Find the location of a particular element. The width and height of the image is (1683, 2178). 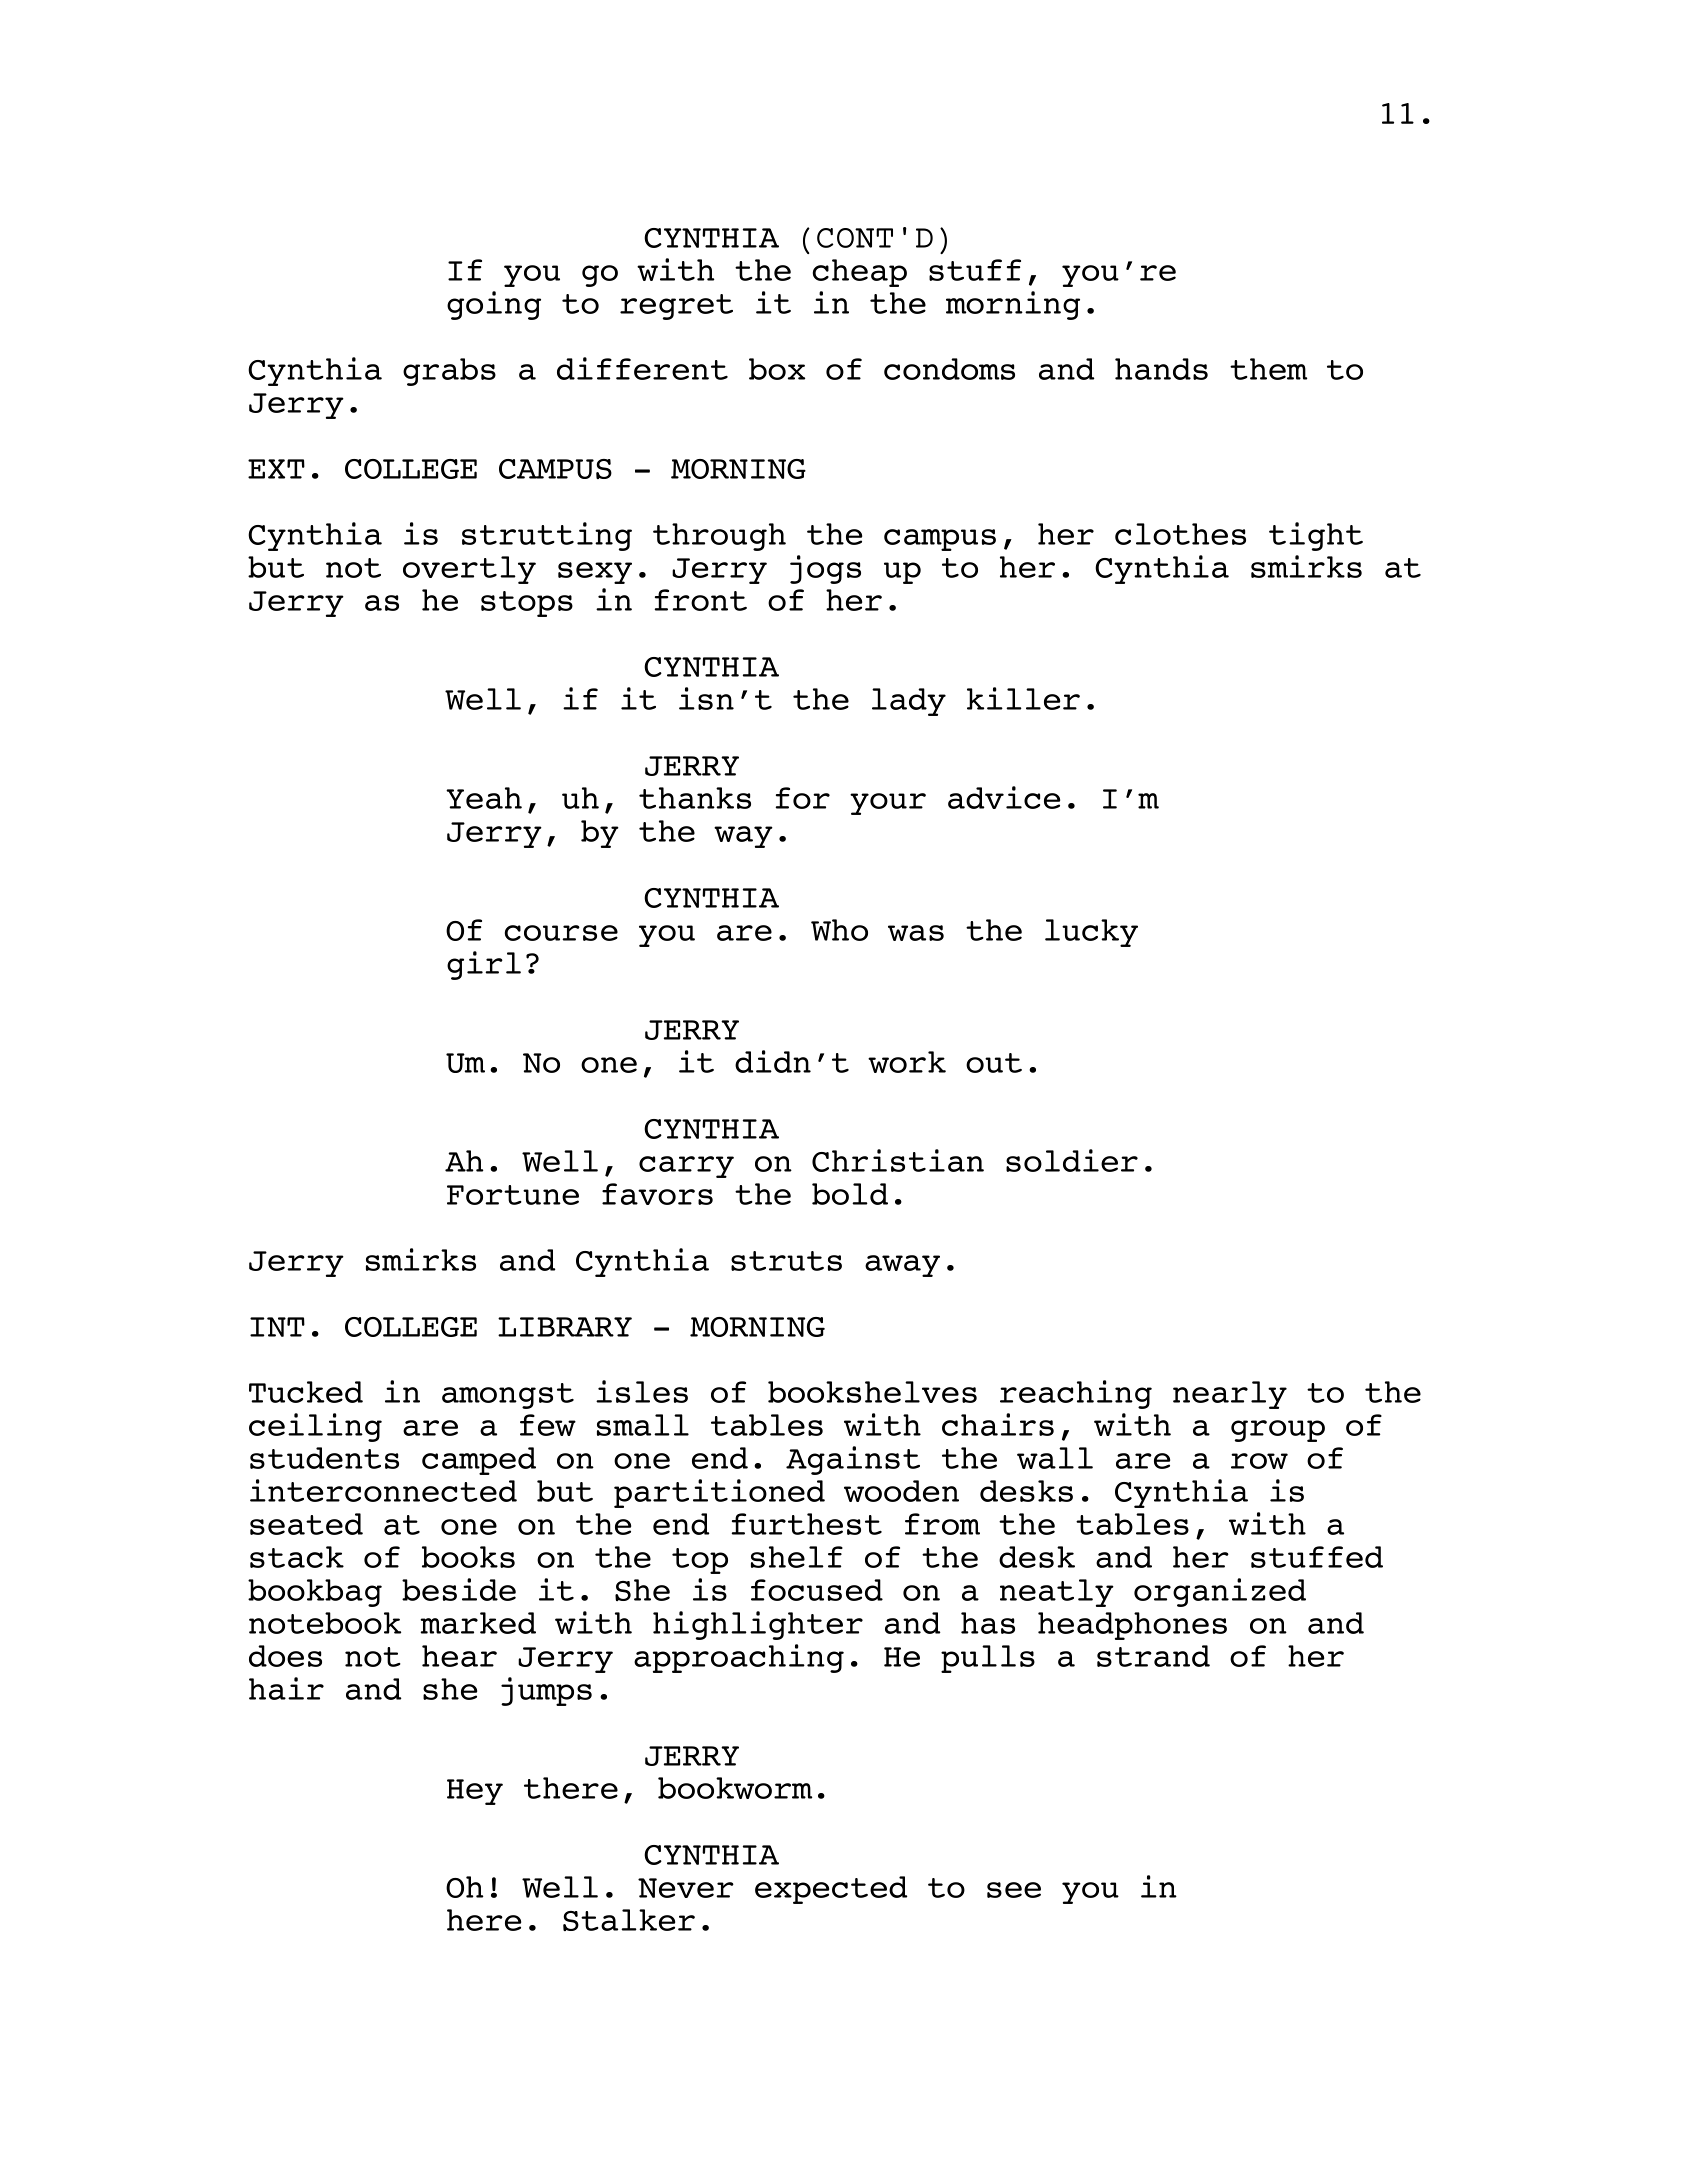

Tucked is located at coordinates (306, 1392).
